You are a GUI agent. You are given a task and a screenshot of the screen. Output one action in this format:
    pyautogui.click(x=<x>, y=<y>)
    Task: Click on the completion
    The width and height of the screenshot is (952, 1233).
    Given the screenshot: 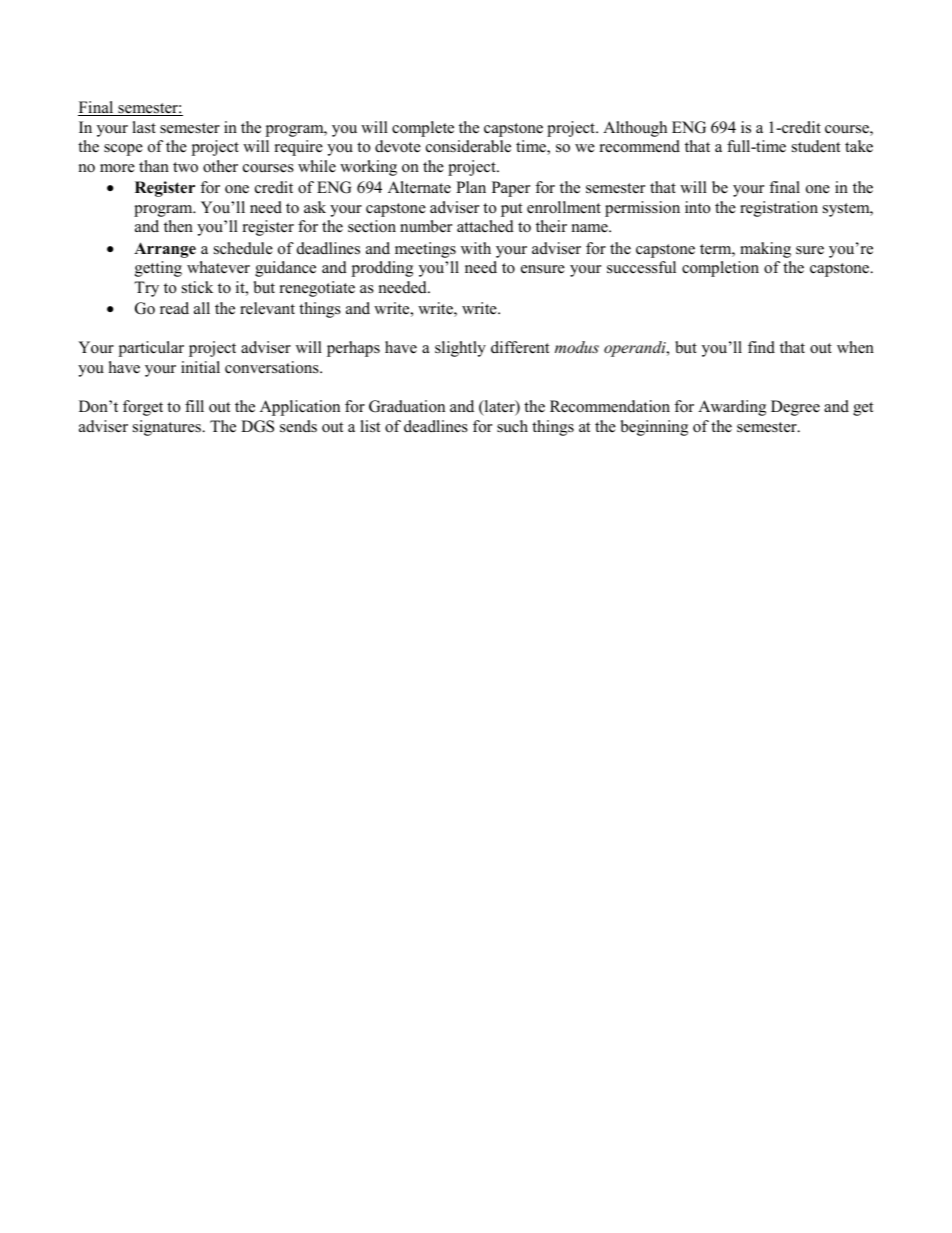 What is the action you would take?
    pyautogui.click(x=720, y=269)
